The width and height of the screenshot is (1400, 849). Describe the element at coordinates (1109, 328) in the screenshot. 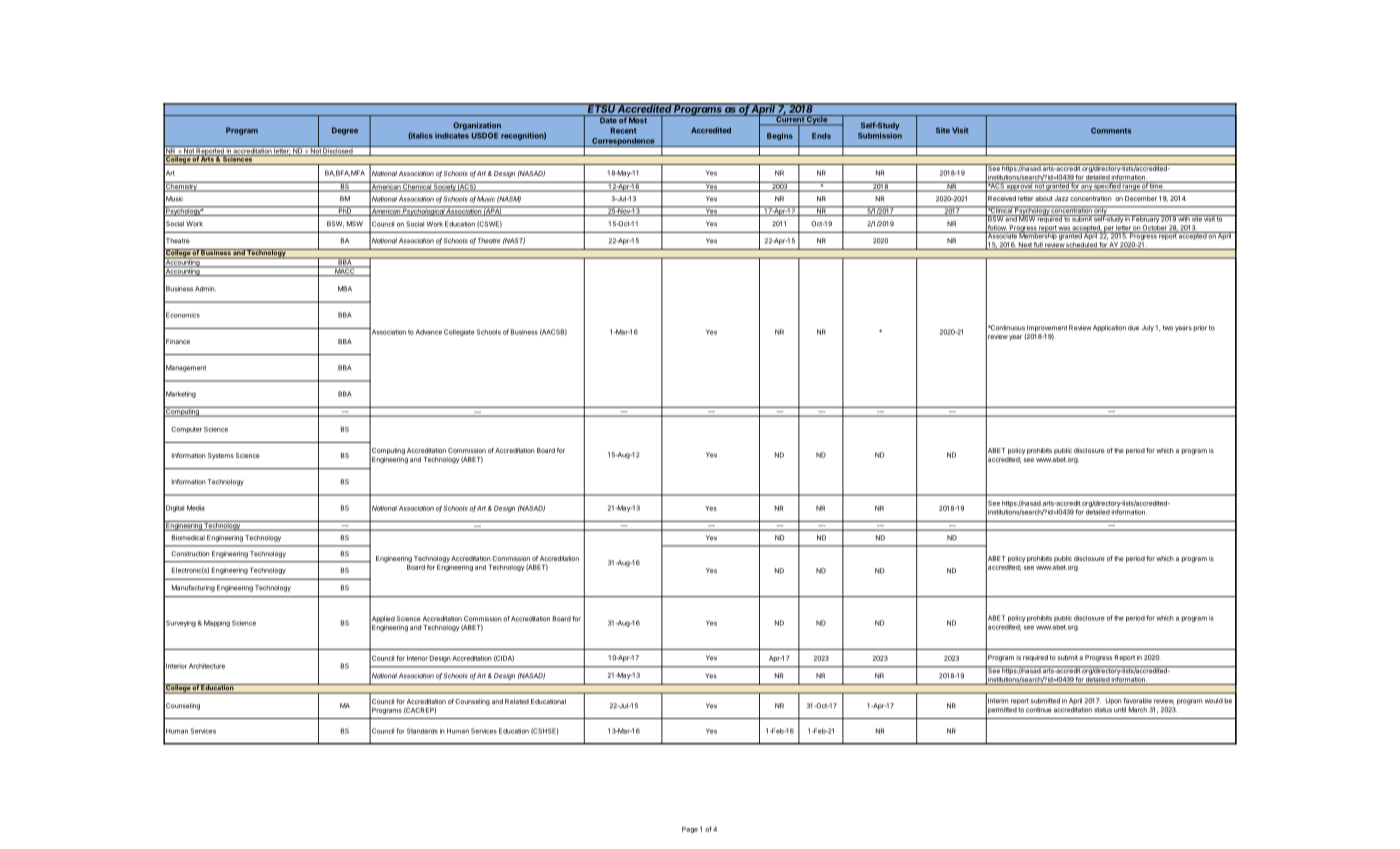

I see `Application` at that location.
